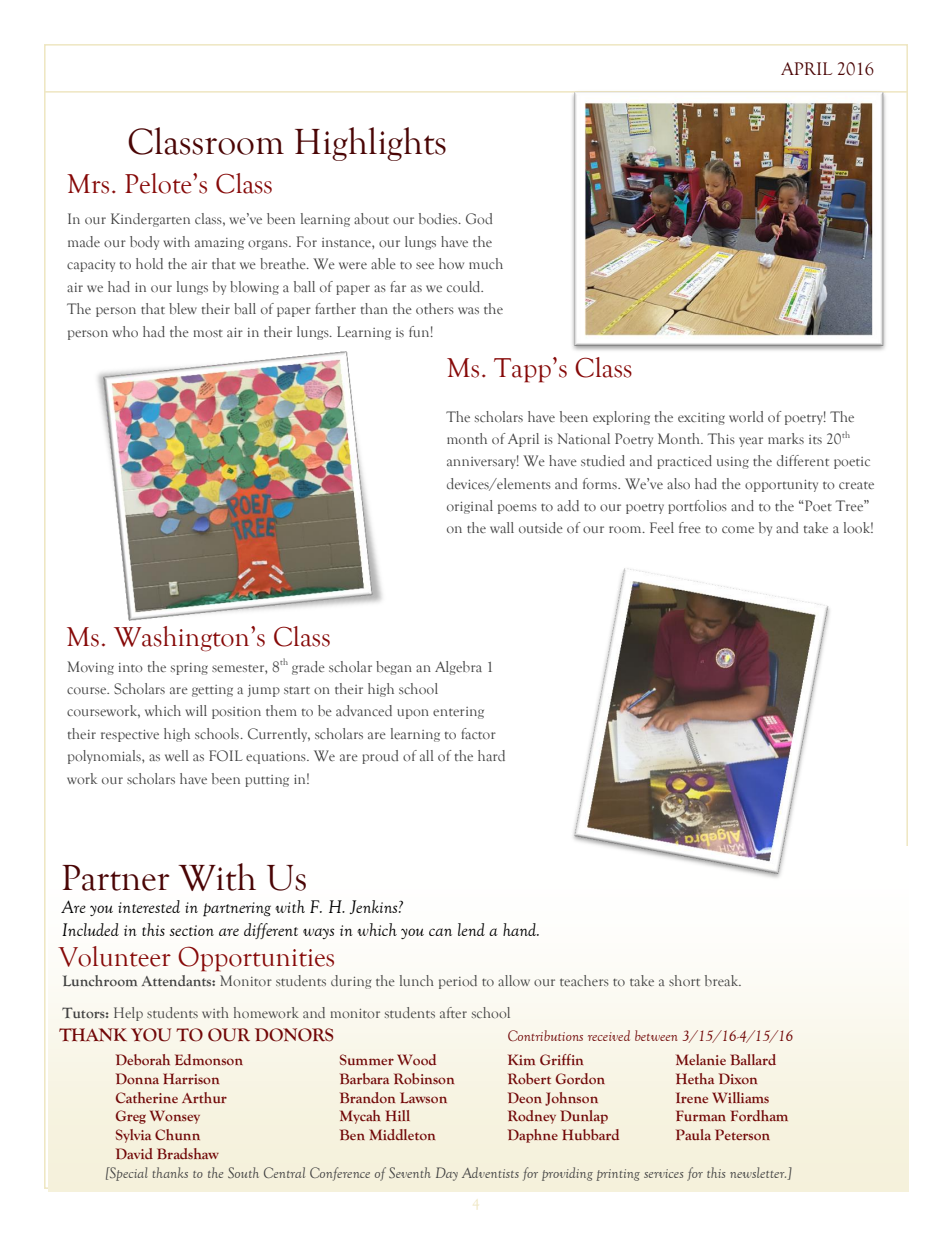  I want to click on Kindergarten, so click(150, 220).
